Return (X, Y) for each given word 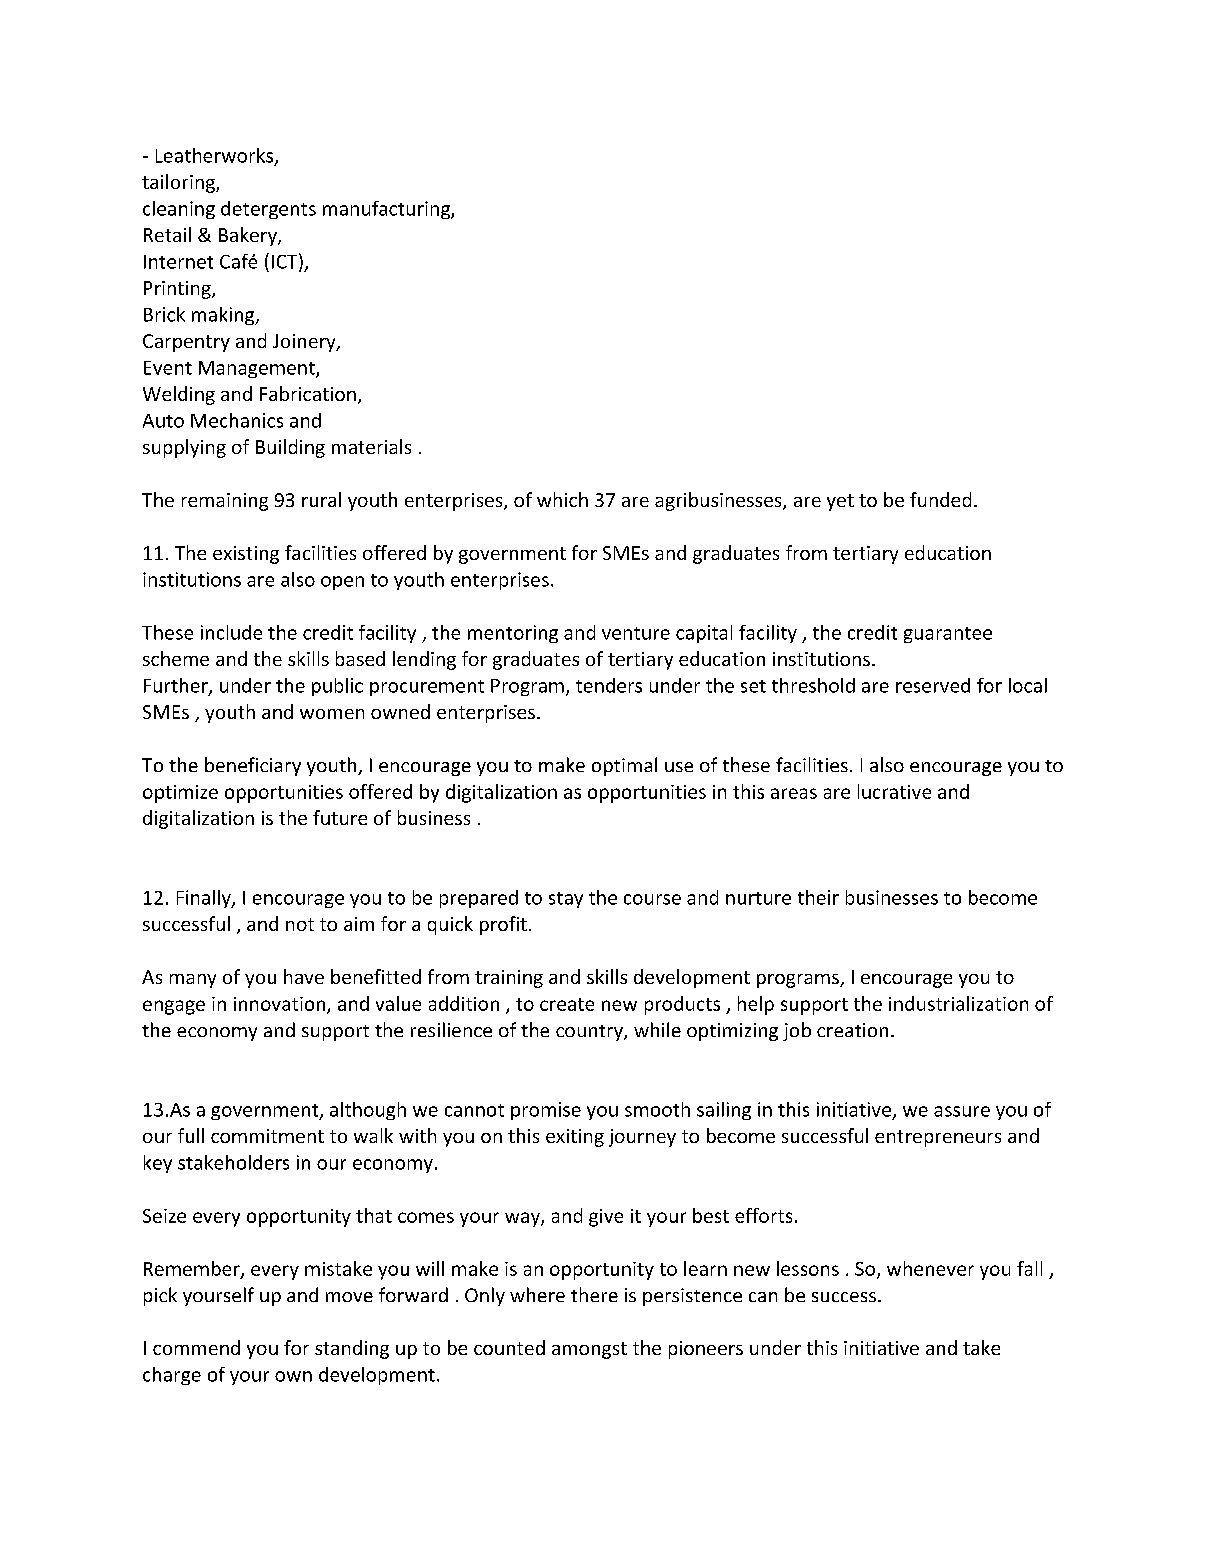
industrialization (958, 1003)
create (567, 1004)
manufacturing (387, 210)
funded (940, 499)
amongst (589, 1350)
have (304, 976)
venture (636, 633)
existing (246, 555)
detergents (268, 210)
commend (196, 1347)
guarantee (948, 635)
